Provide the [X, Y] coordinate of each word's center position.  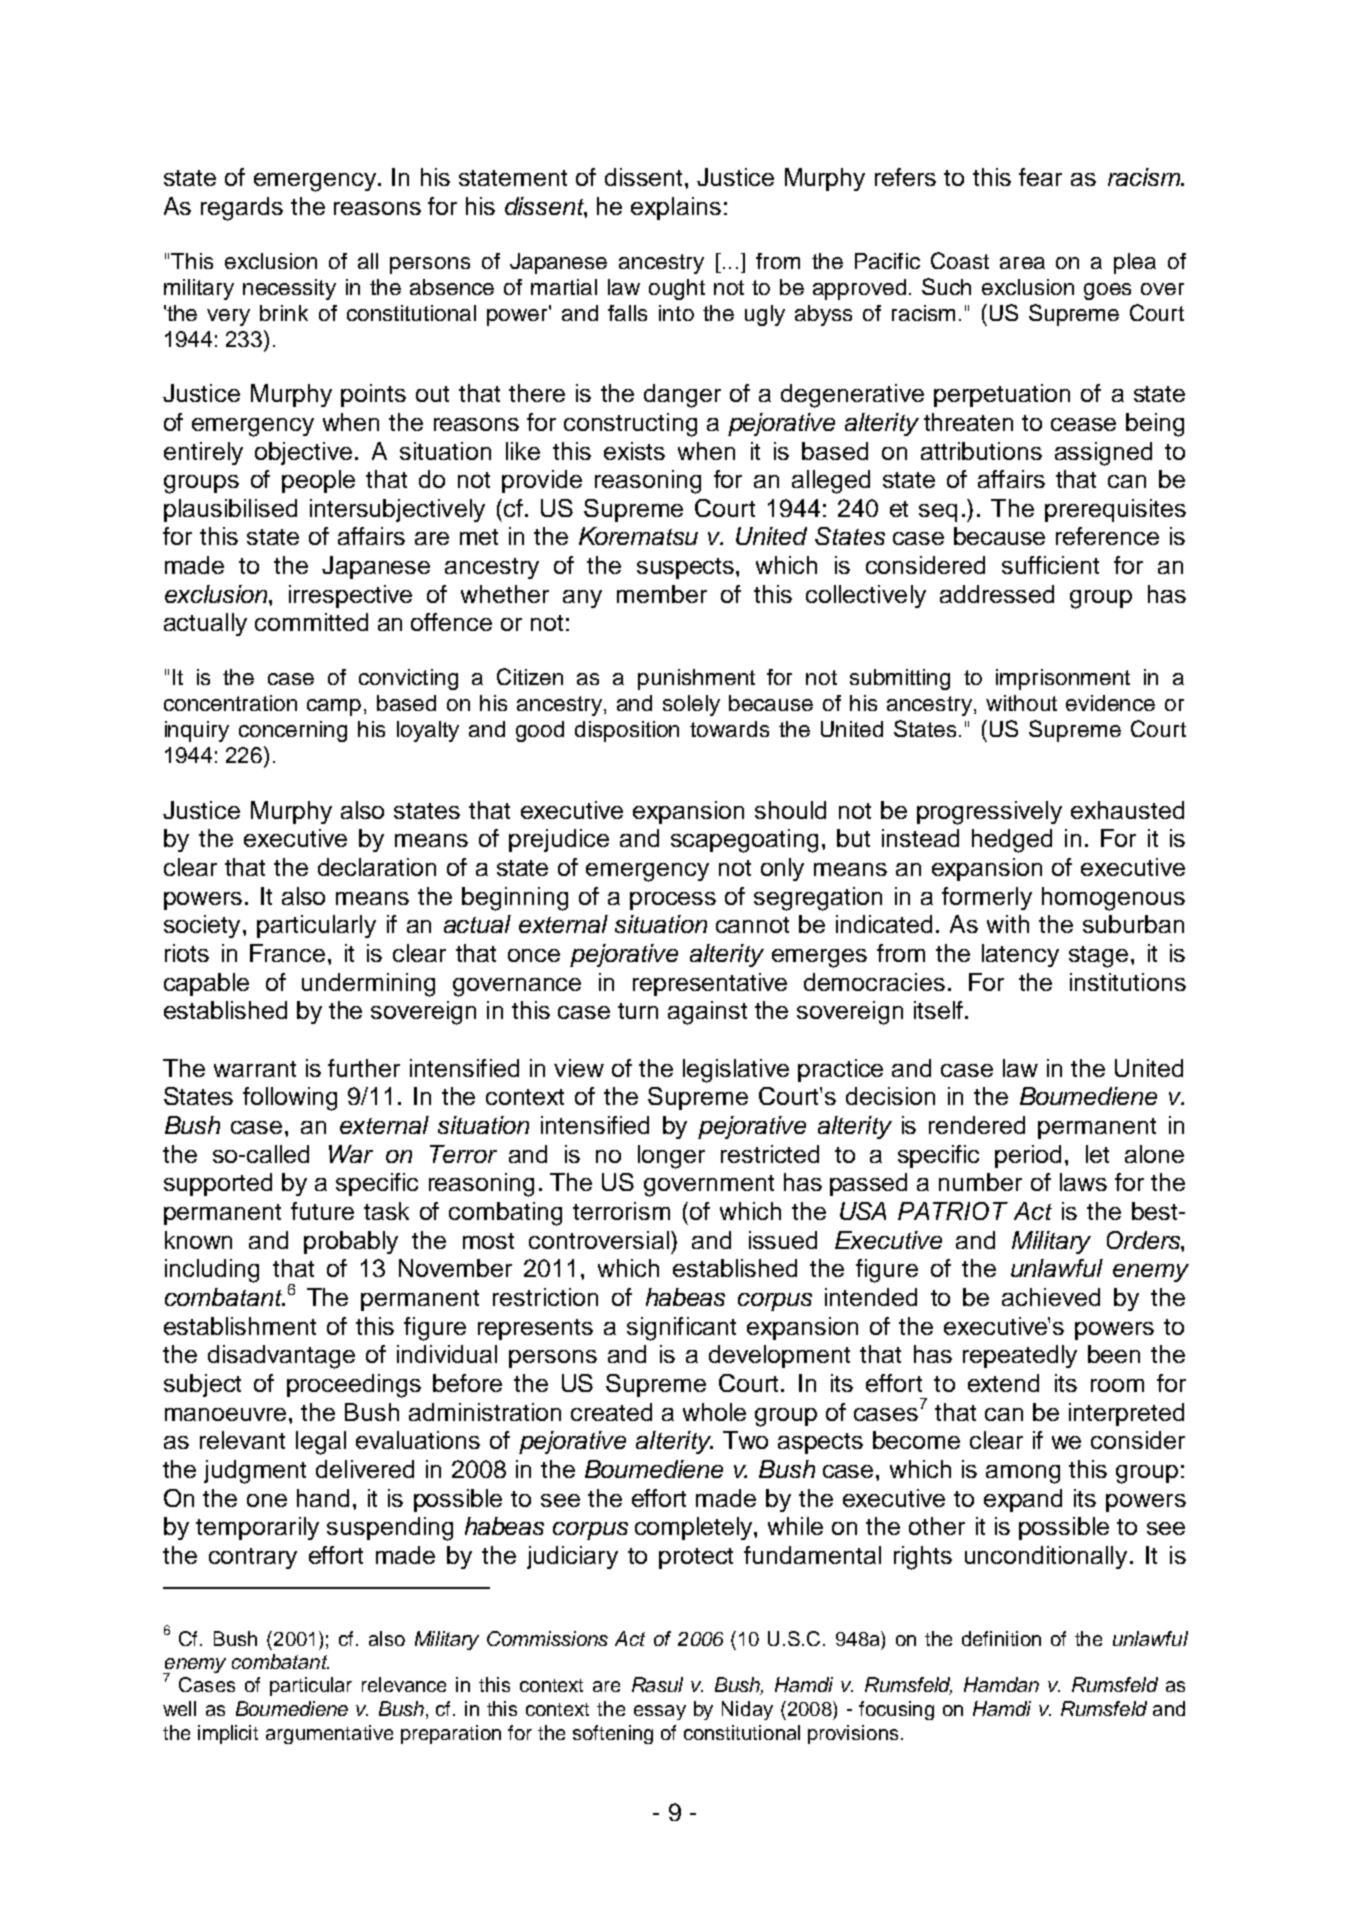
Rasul [657, 1684]
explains [676, 208]
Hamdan [1001, 1684]
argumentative [329, 1734]
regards [242, 209]
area [1022, 263]
